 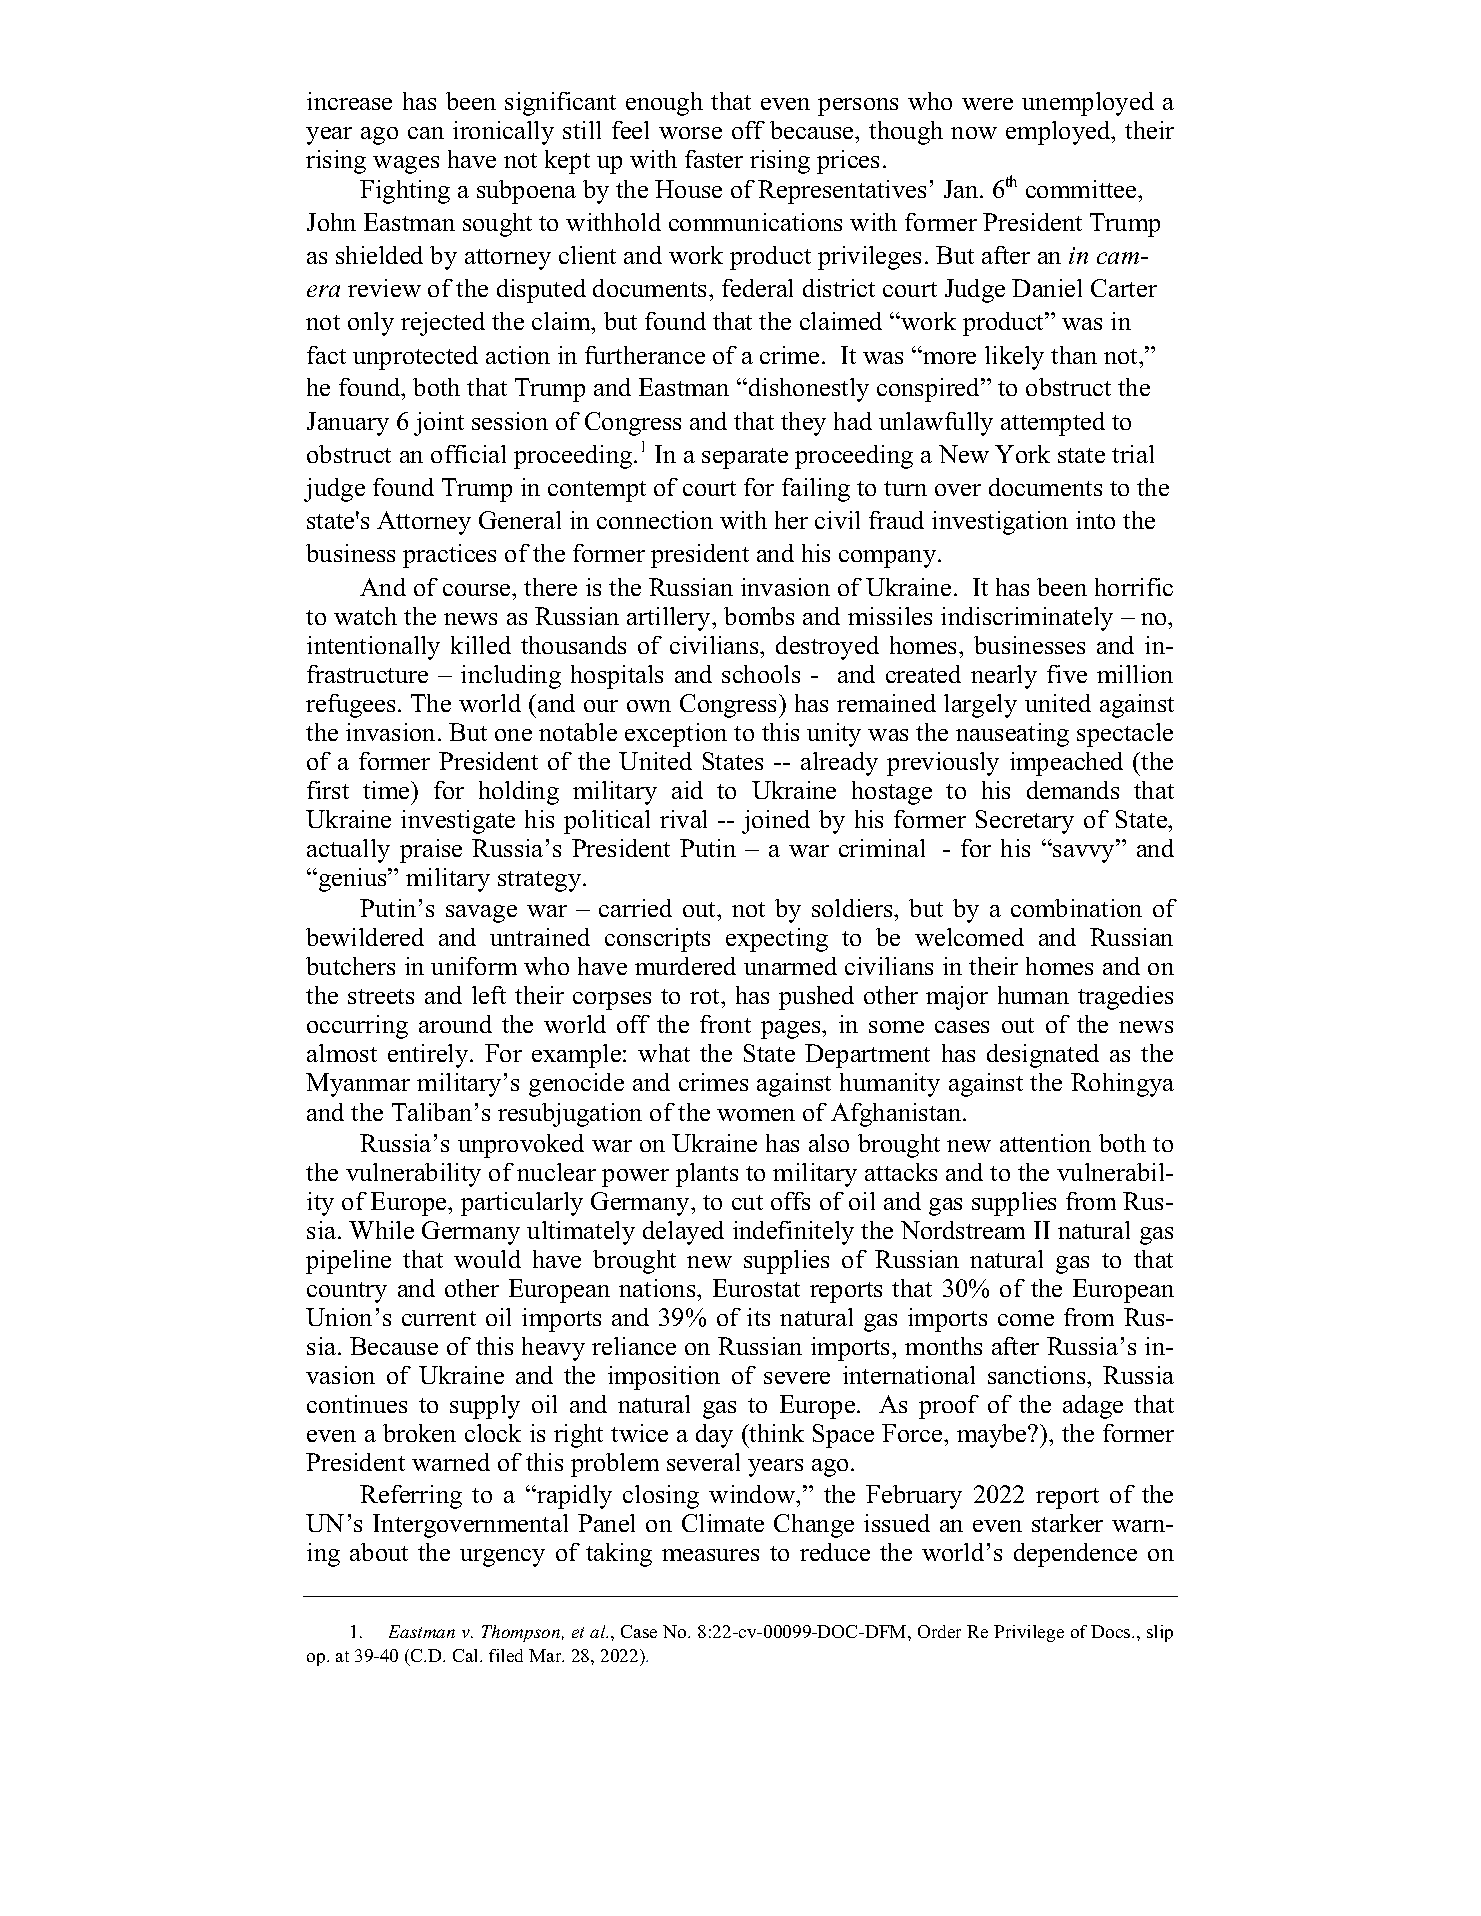 What do you see at coordinates (745, 458) in the page?
I see `separate` at bounding box center [745, 458].
